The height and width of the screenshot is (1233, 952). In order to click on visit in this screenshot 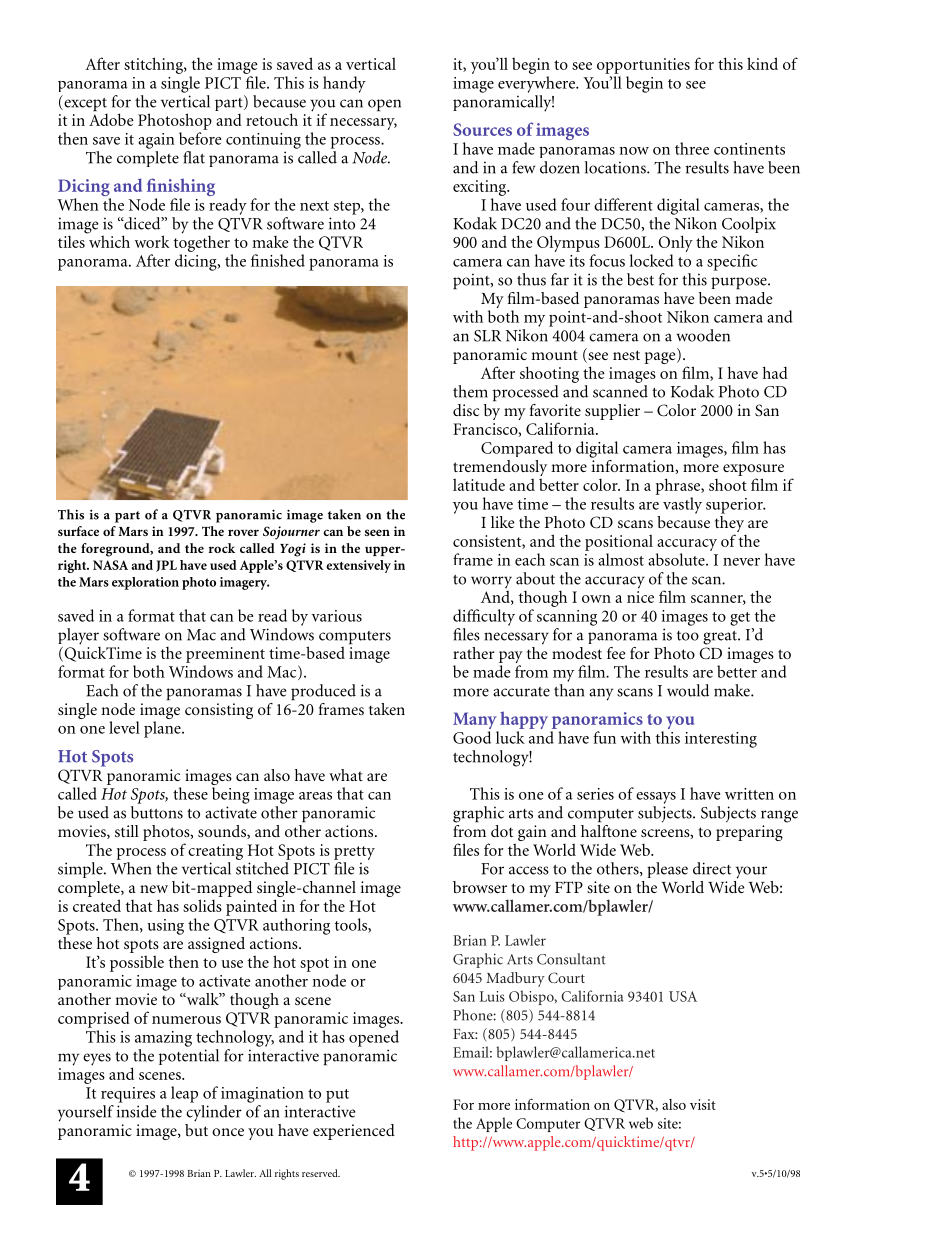, I will do `click(703, 1104)`.
